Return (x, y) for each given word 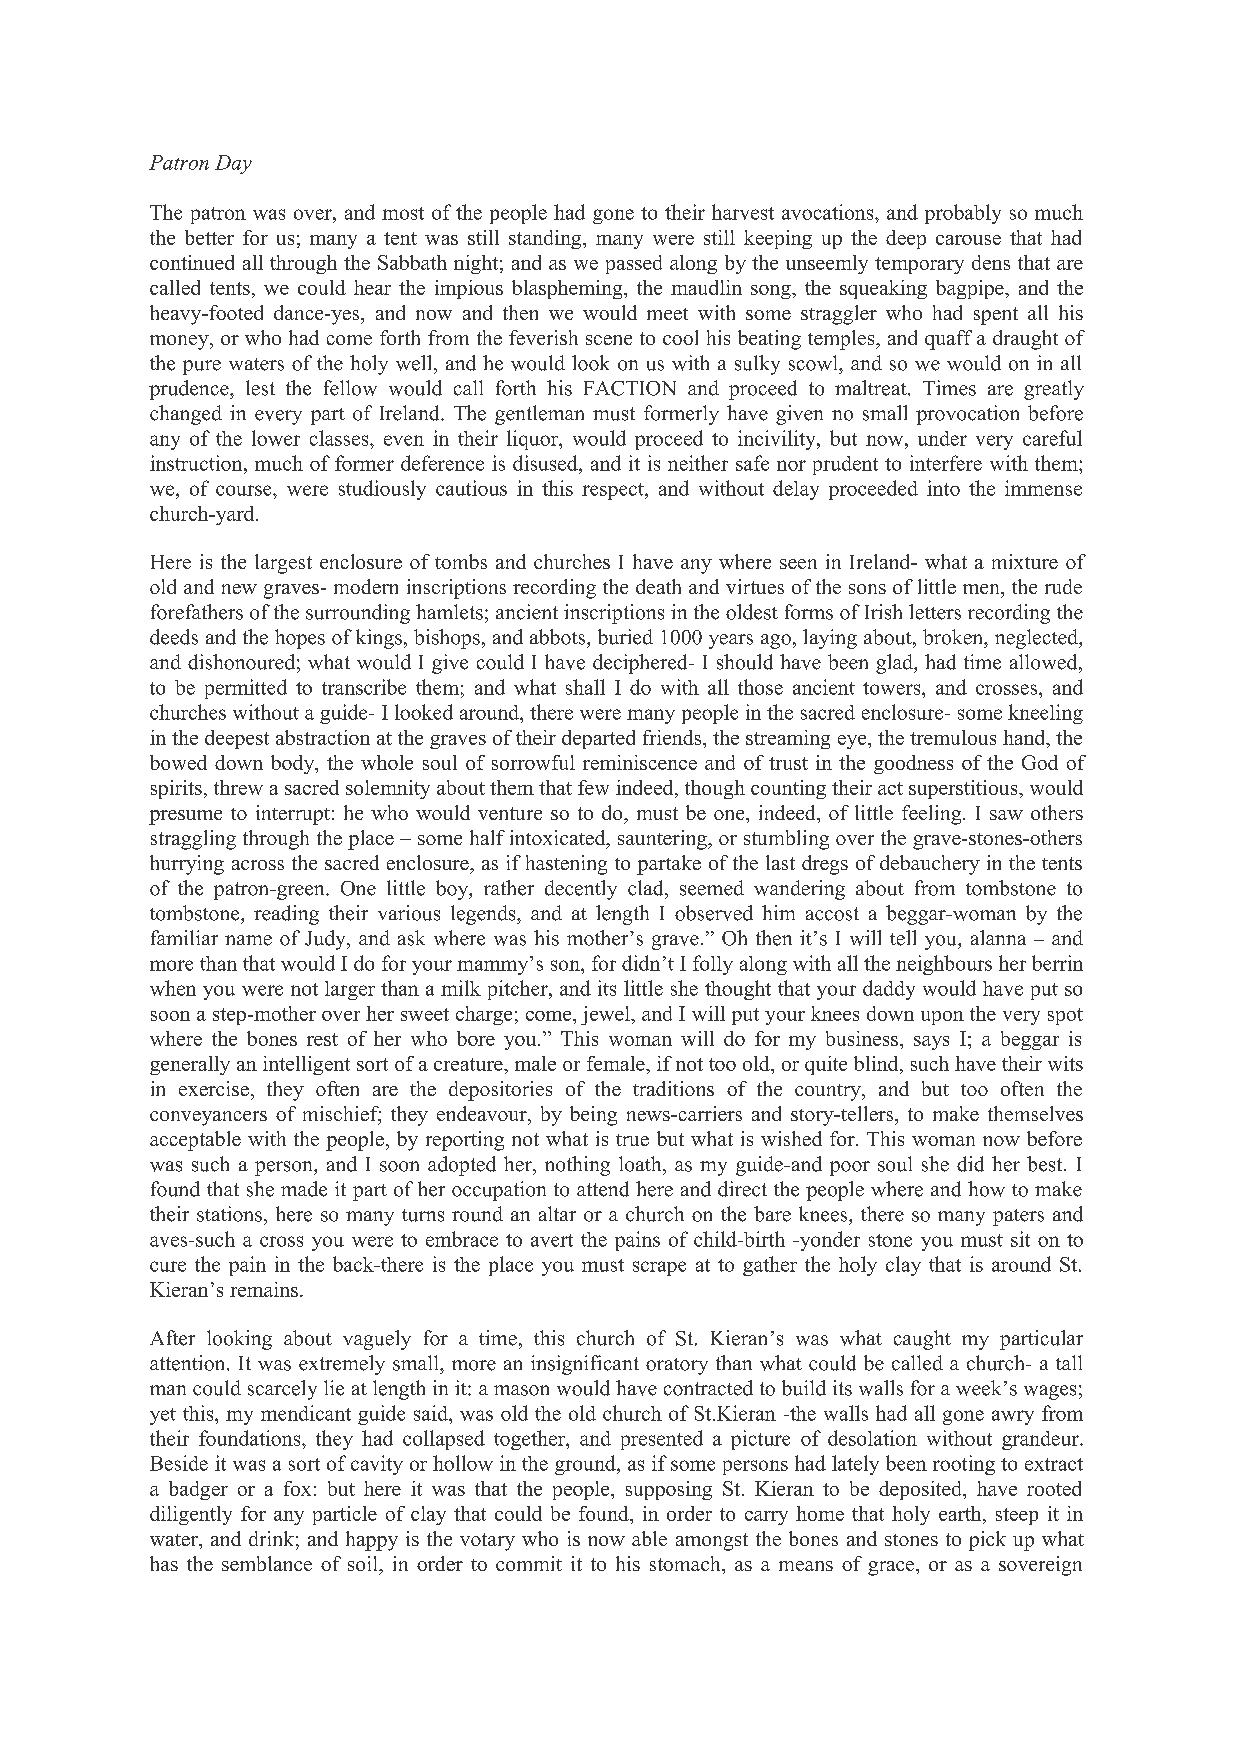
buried (625, 637)
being (593, 1116)
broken (954, 637)
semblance (267, 1563)
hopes (300, 639)
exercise (214, 1088)
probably (963, 214)
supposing (669, 1490)
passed (634, 264)
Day (233, 164)
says (931, 1043)
